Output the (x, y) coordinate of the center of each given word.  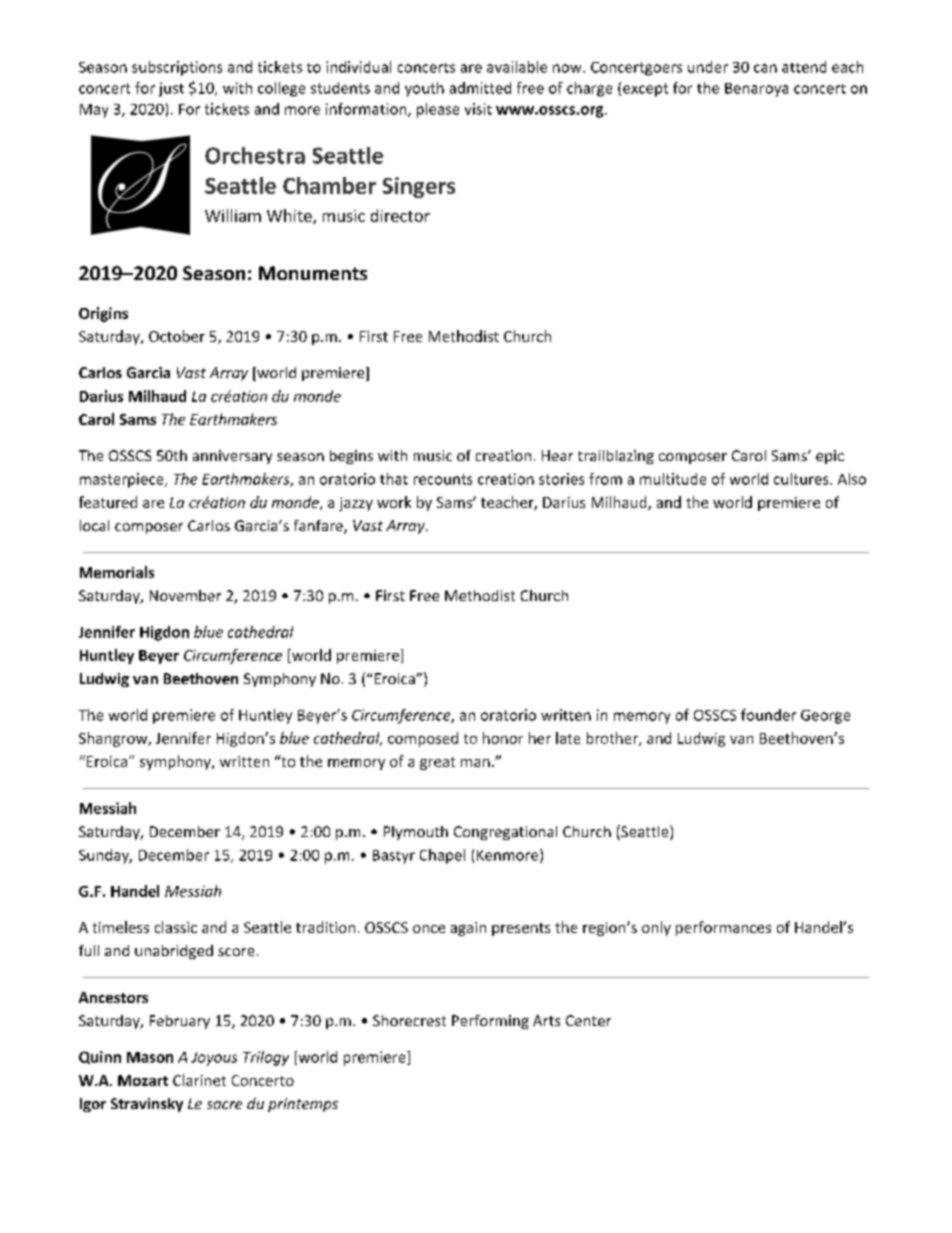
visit (478, 109)
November (185, 595)
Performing (490, 1022)
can (765, 68)
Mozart (143, 1080)
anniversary (232, 457)
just (171, 89)
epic (830, 457)
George (825, 717)
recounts (443, 479)
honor (503, 738)
